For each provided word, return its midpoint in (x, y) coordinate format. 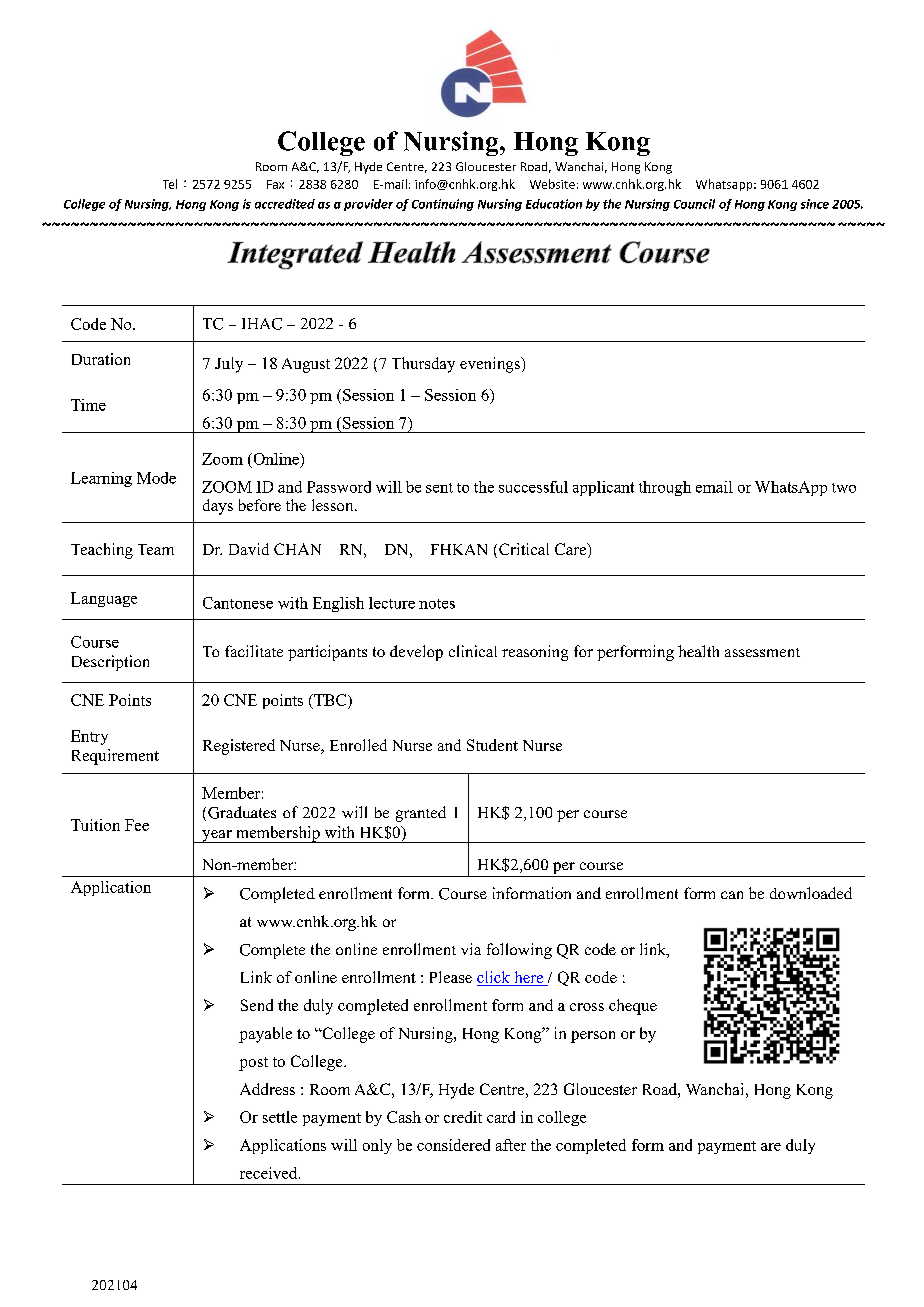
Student (492, 745)
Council (694, 204)
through (665, 488)
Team (156, 549)
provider (368, 205)
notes (437, 604)
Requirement (115, 757)
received (270, 1173)
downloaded (811, 893)
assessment (762, 652)
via (471, 949)
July (229, 365)
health (698, 651)
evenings (491, 365)
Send (257, 1005)
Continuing (443, 205)
